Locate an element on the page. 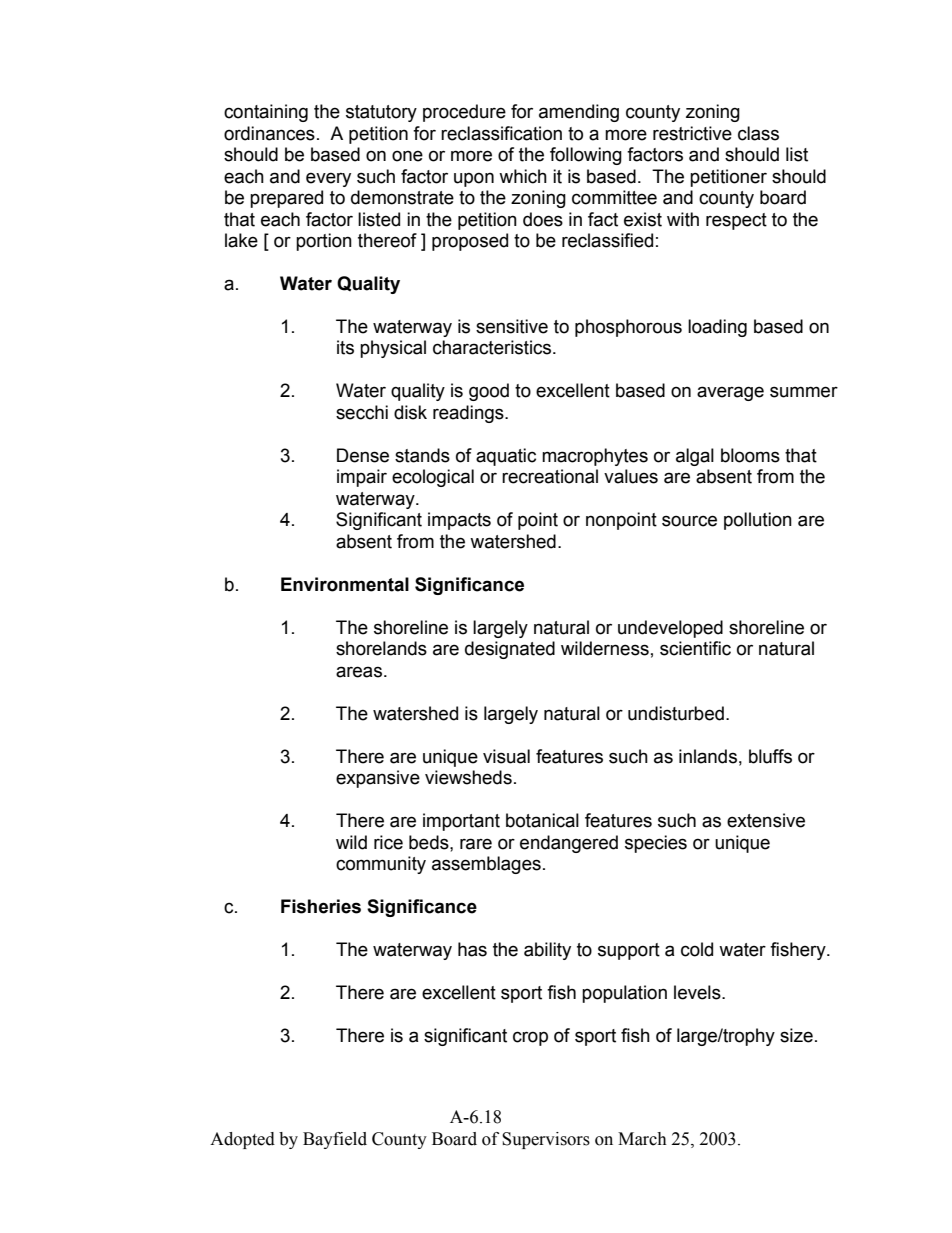 Image resolution: width=952 pixels, height=1233 pixels. Adopted is located at coordinates (242, 1140).
